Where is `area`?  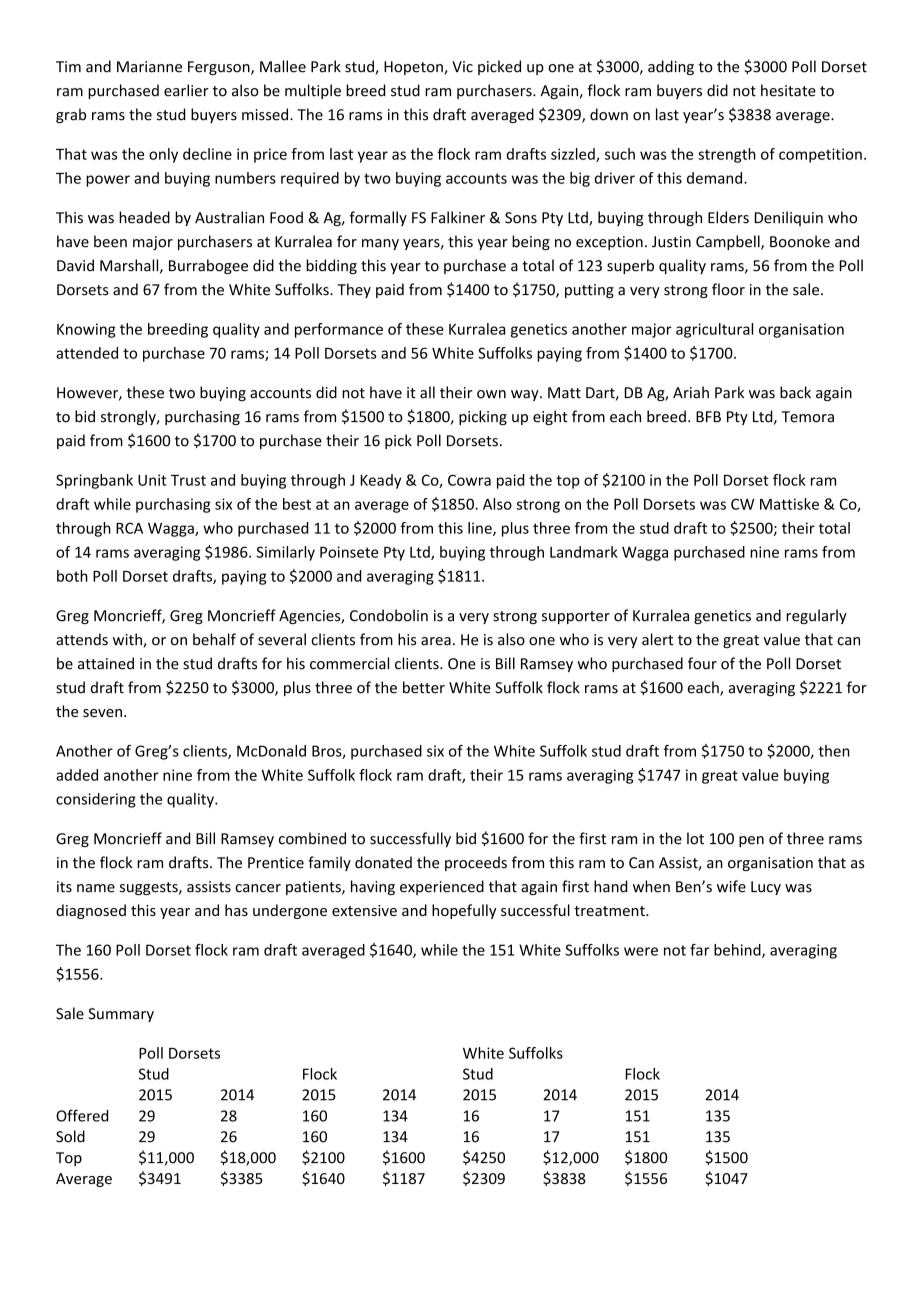 area is located at coordinates (436, 641).
